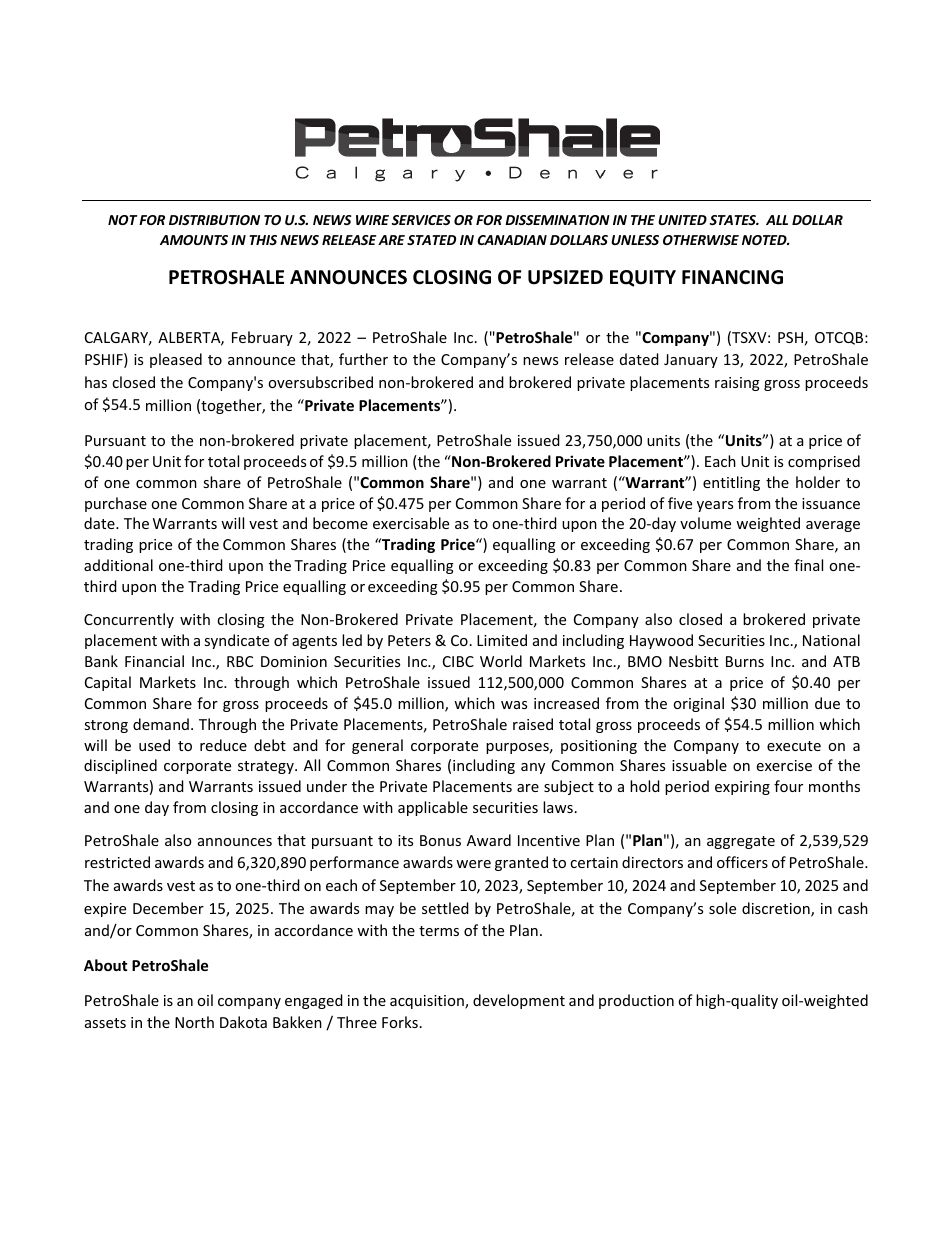 The height and width of the page is (1233, 952). I want to click on disciplined, so click(120, 766).
